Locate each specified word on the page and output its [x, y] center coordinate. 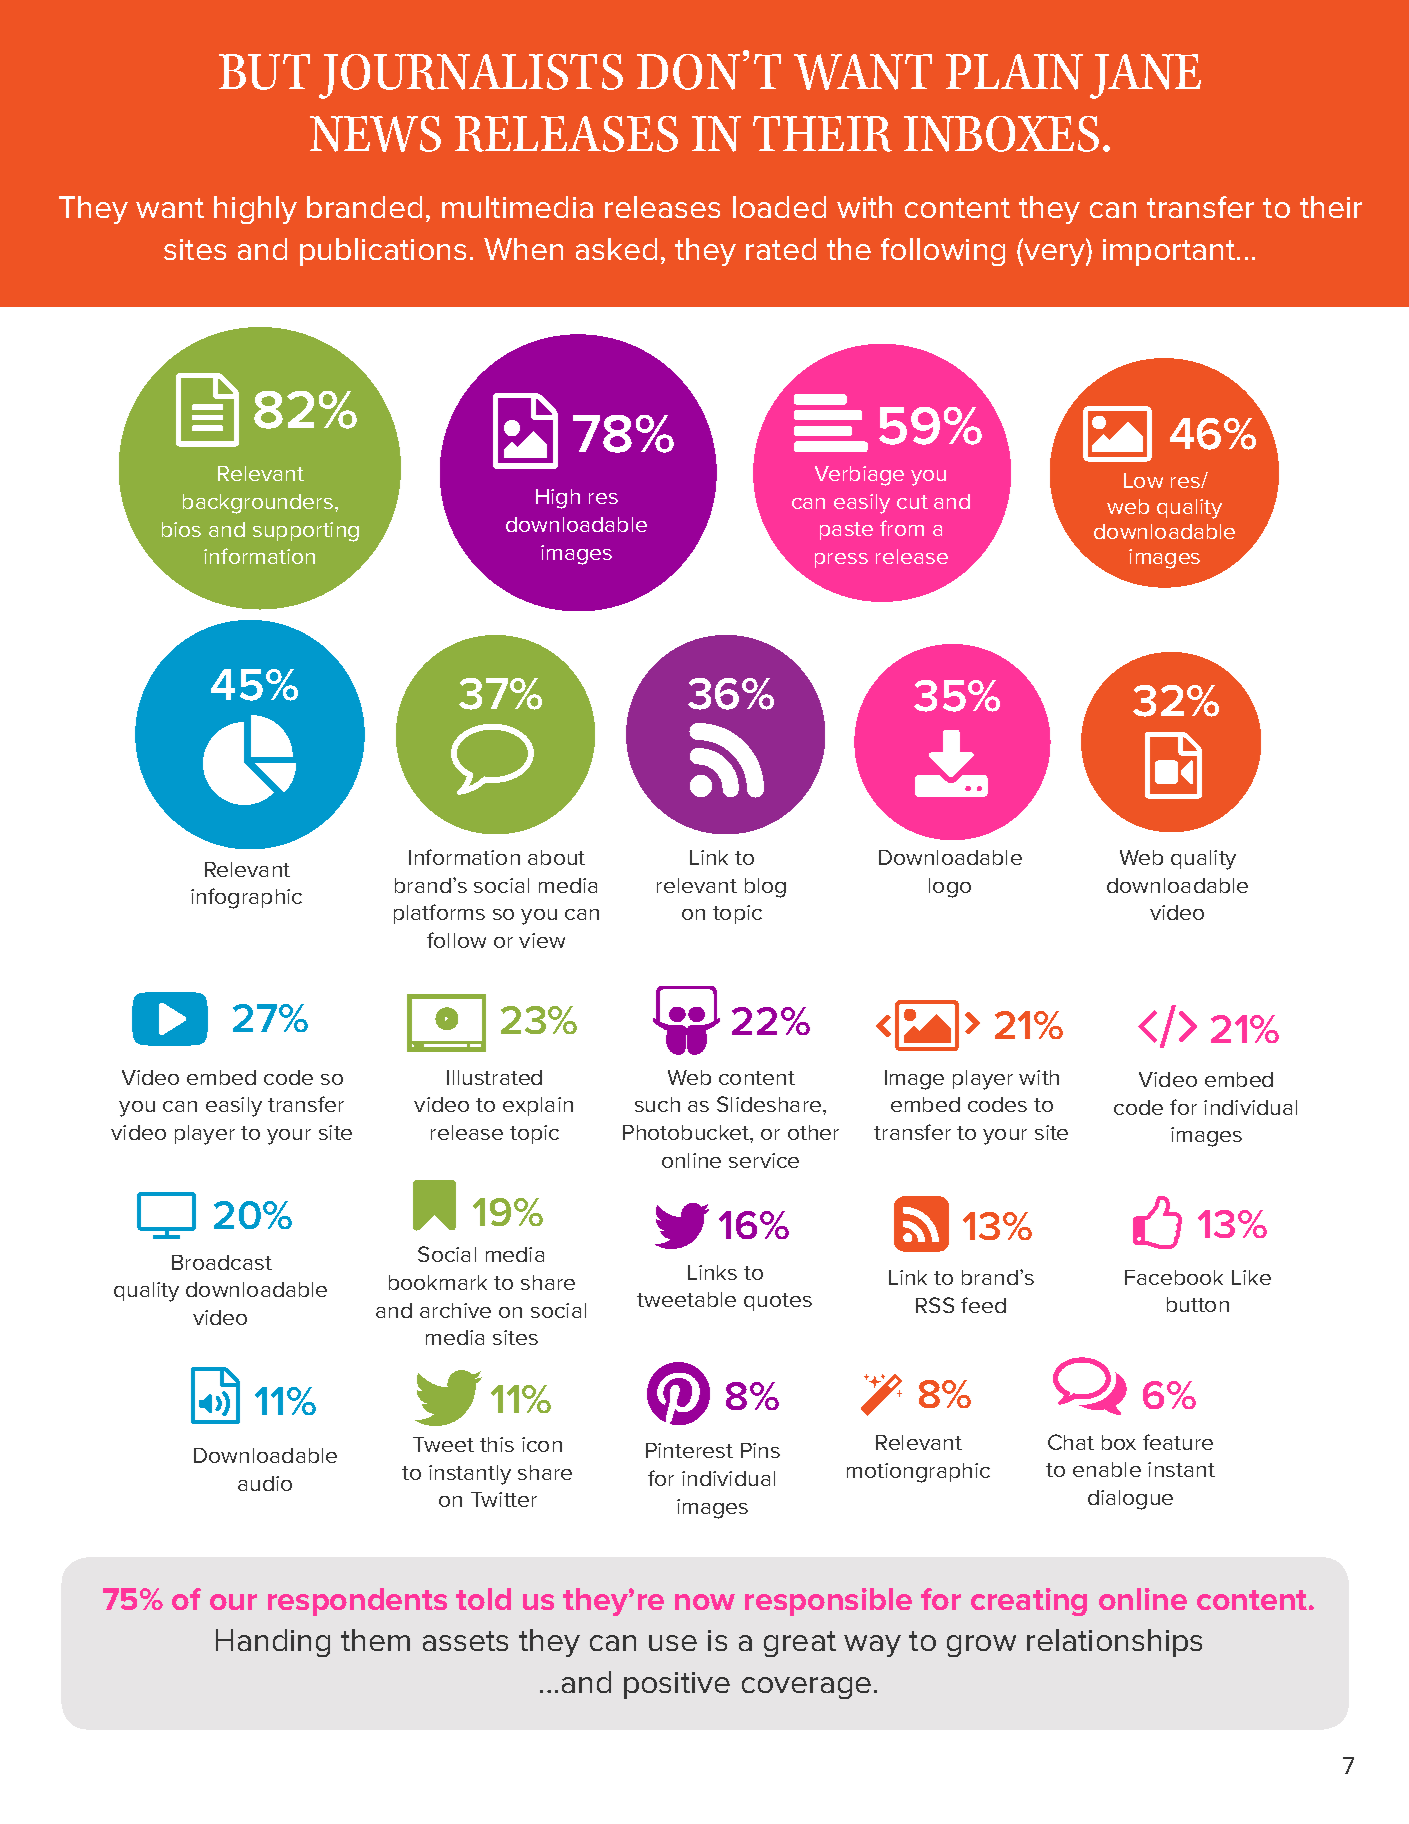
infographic [246, 898]
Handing [273, 1643]
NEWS [375, 134]
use [673, 1643]
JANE [1145, 76]
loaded [779, 207]
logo [950, 888]
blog [765, 888]
